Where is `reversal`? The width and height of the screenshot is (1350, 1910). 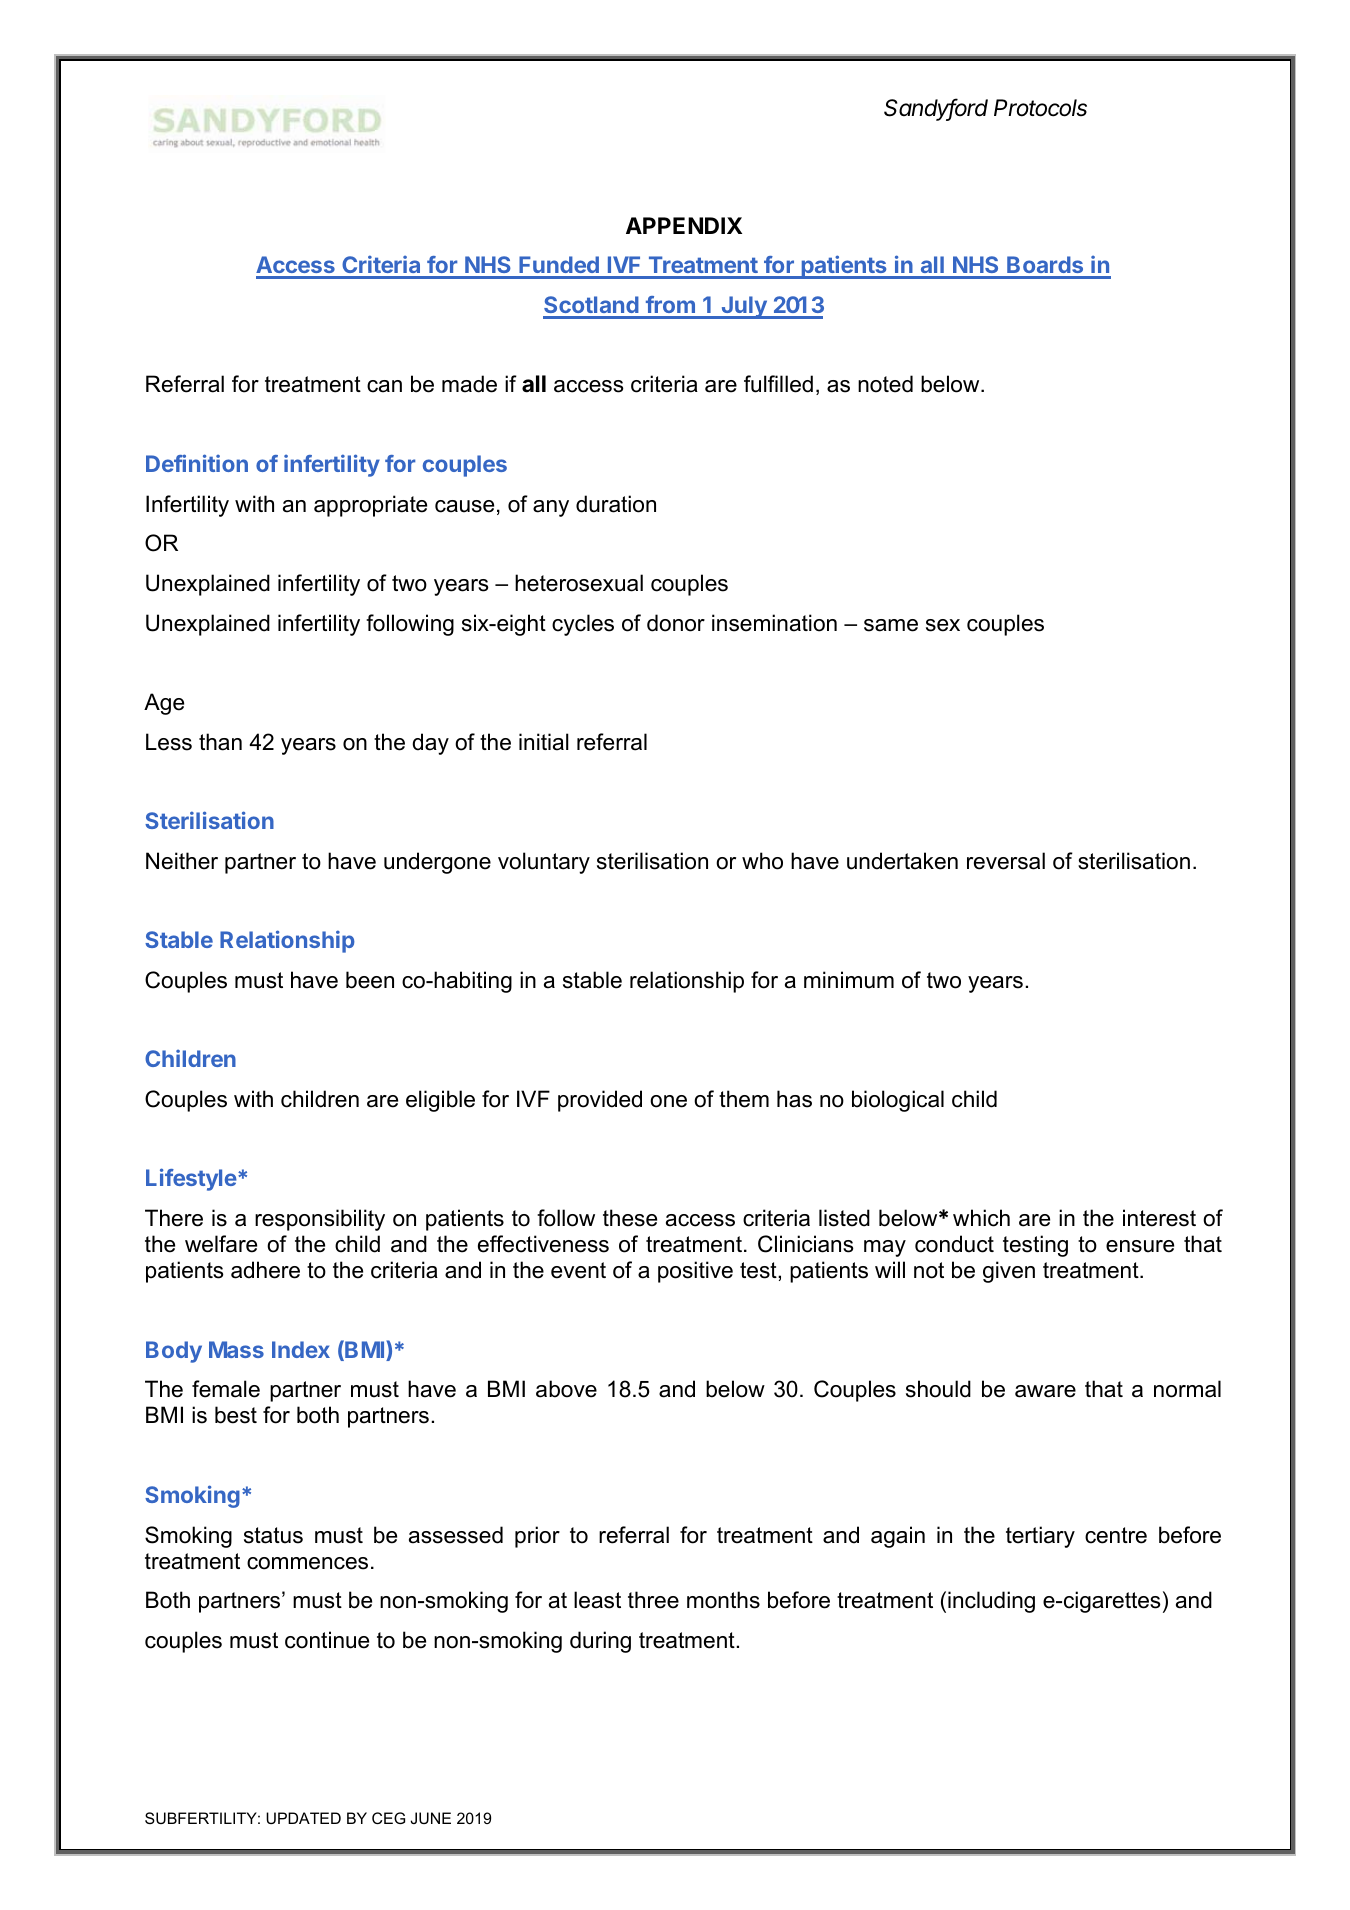
reversal is located at coordinates (1006, 861).
